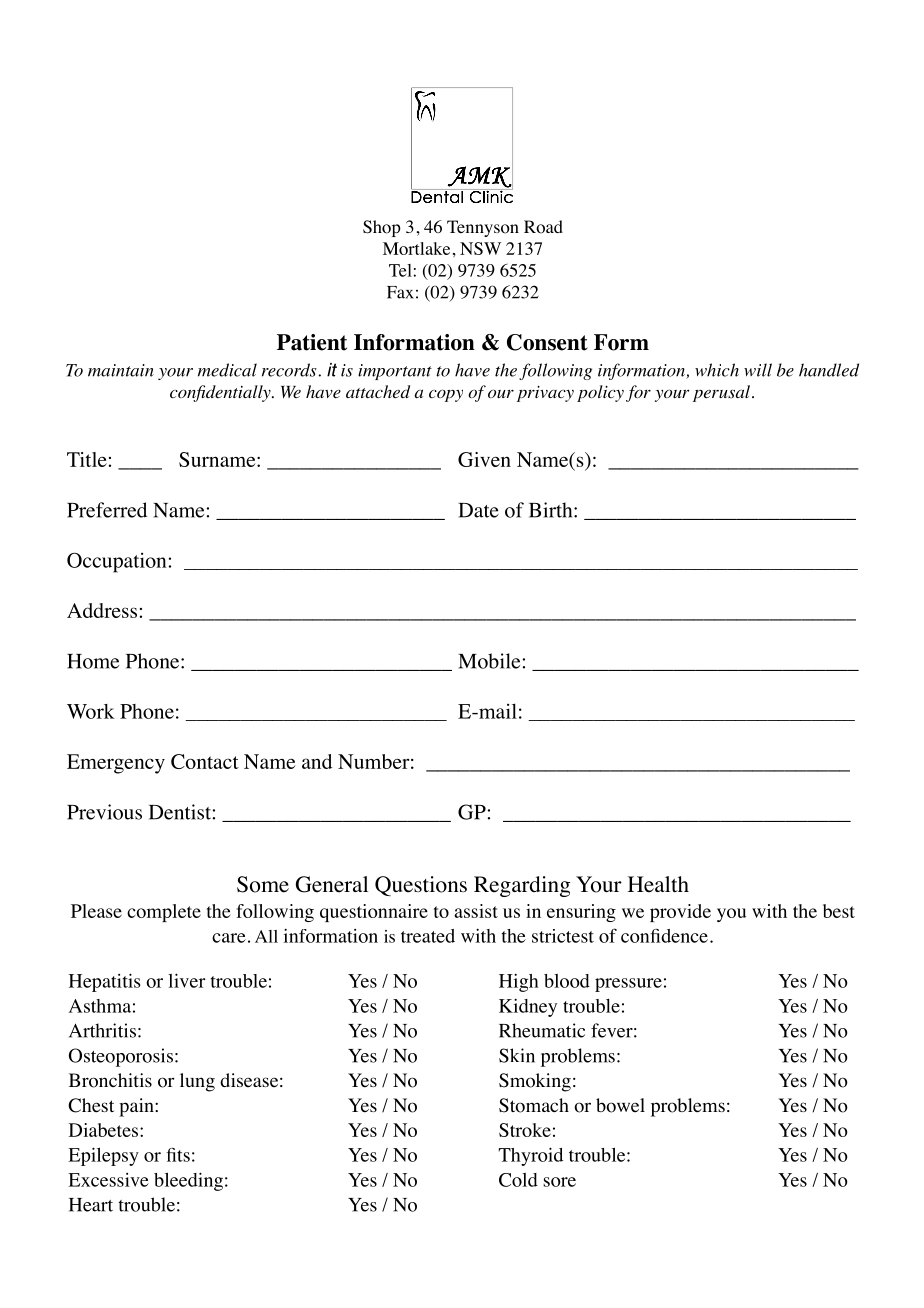  Describe the element at coordinates (188, 1181) in the screenshot. I see `bleeding` at that location.
